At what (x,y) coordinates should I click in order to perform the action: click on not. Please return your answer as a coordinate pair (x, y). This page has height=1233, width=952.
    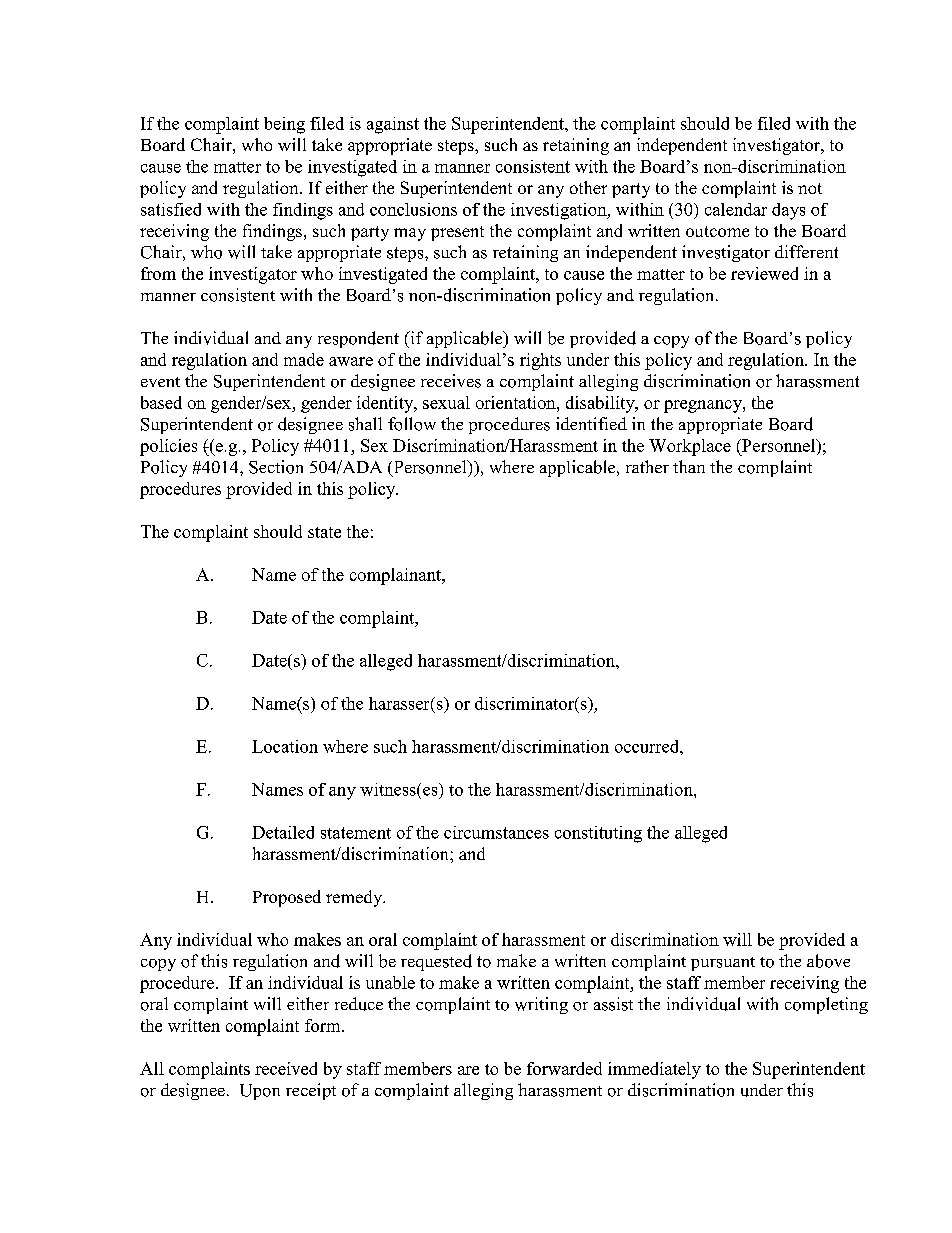
    Looking at the image, I should click on (810, 188).
